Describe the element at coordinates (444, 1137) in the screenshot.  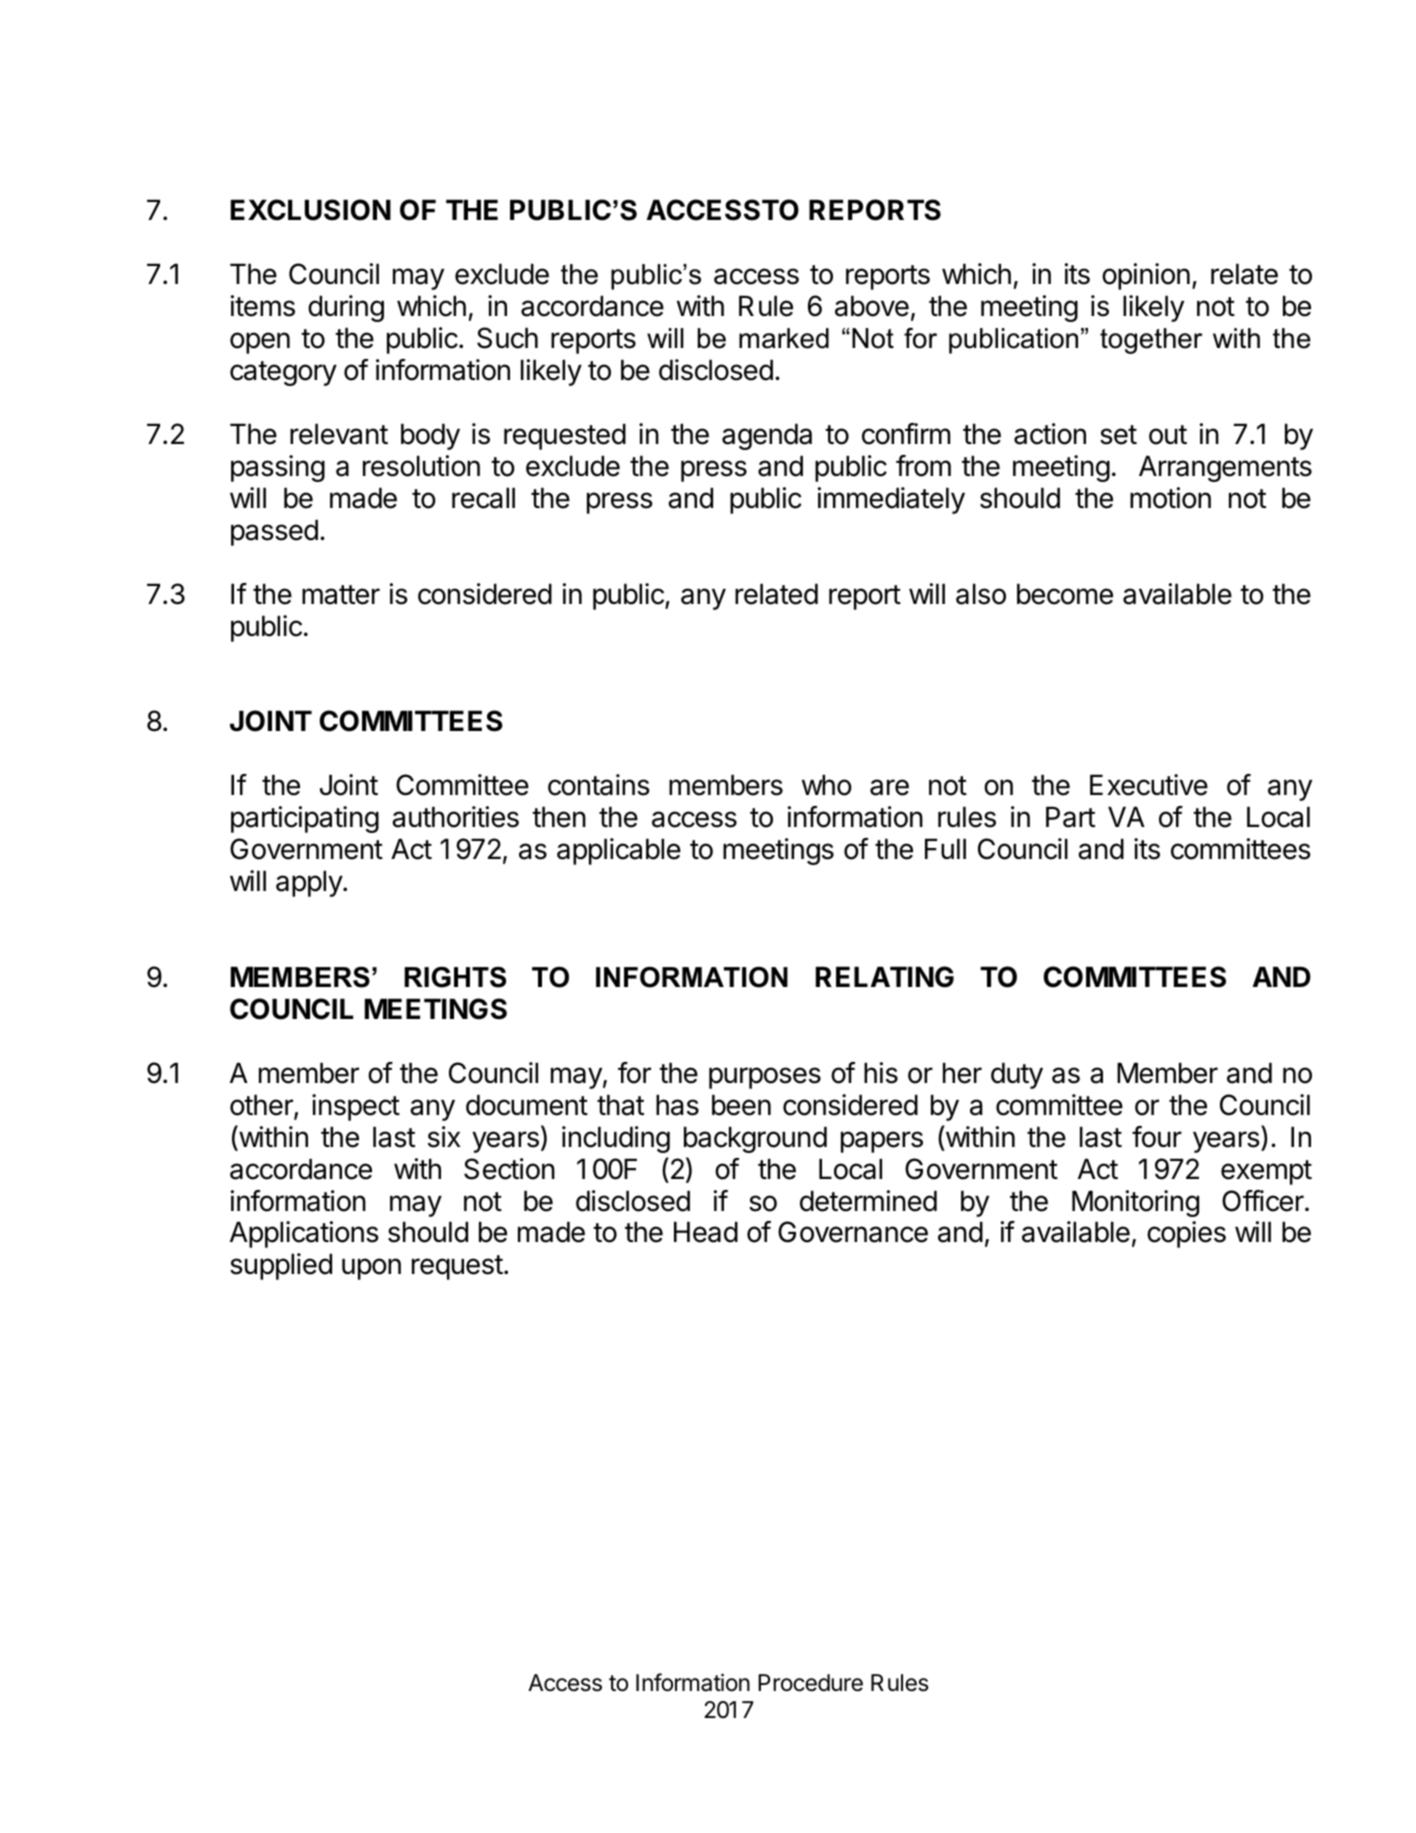
I see `six` at that location.
